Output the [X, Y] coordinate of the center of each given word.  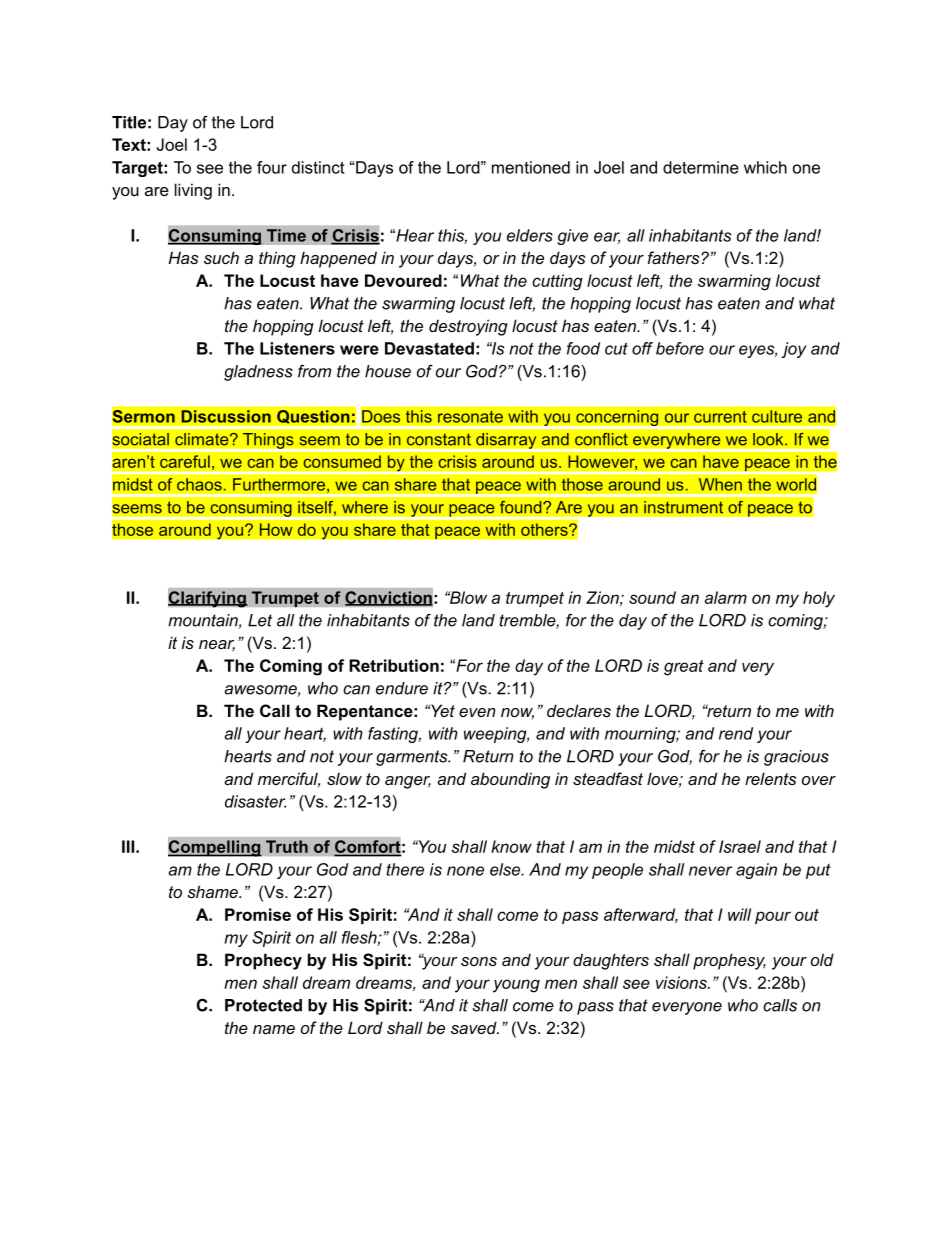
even [477, 712]
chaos [200, 484]
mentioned [531, 167]
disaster [255, 801]
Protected [263, 1005]
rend [736, 733]
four [272, 167]
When [720, 484]
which [765, 167]
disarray [506, 441]
